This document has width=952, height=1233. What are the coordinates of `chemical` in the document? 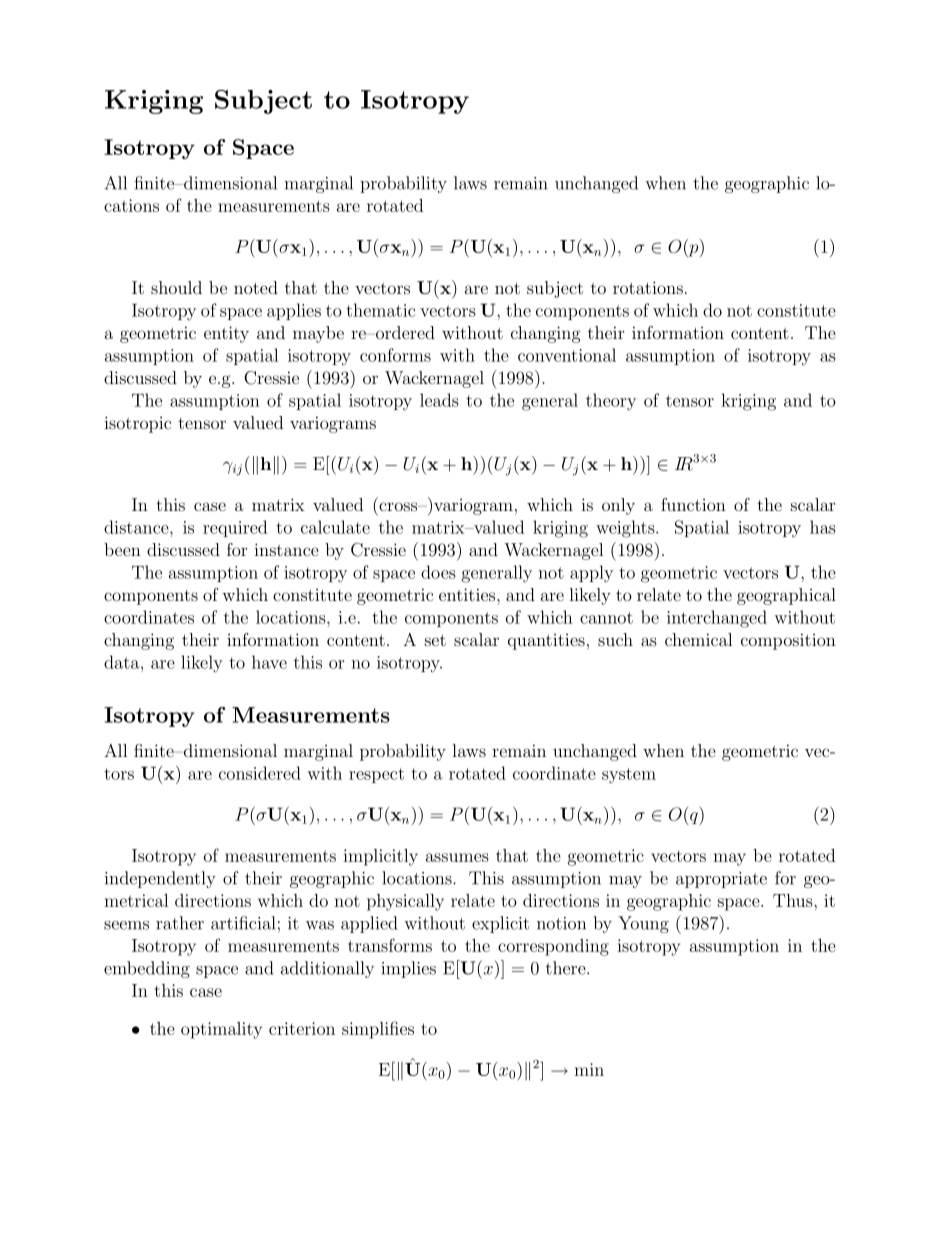 It's located at (699, 639).
